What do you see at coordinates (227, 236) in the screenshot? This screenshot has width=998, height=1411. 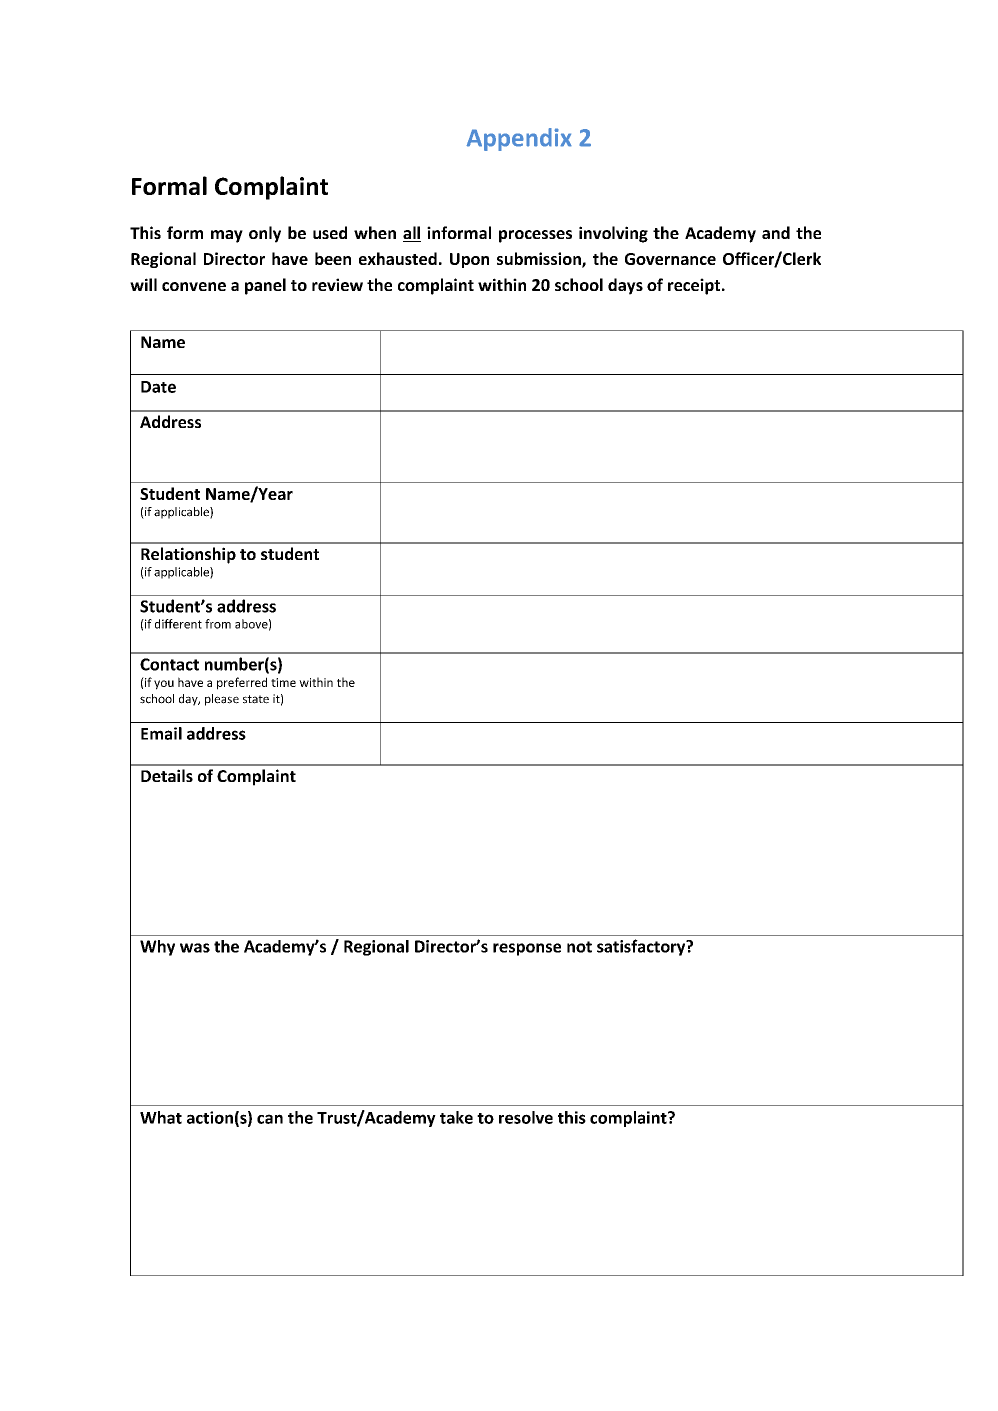 I see `may` at bounding box center [227, 236].
